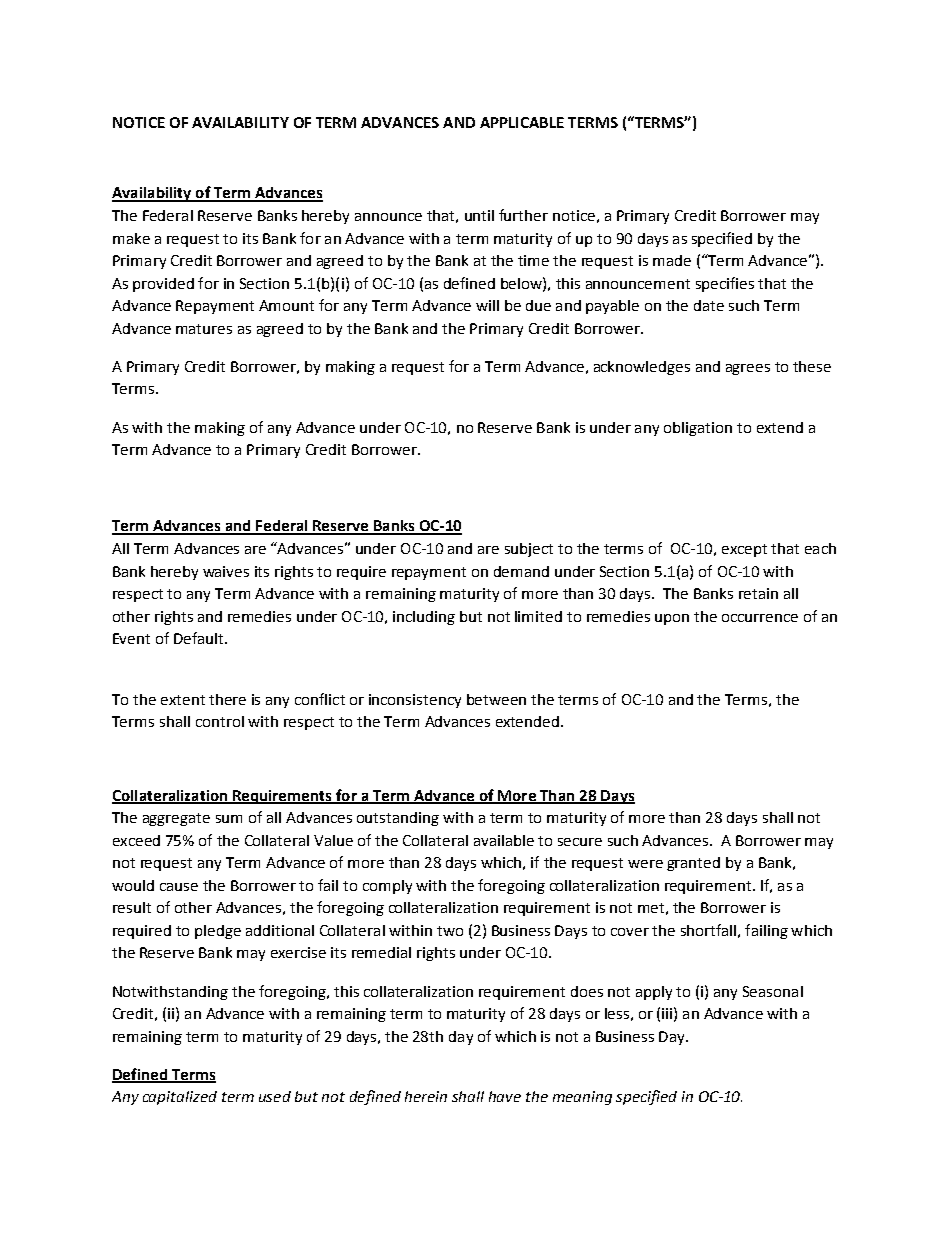 The height and width of the image is (1233, 952). Describe the element at coordinates (672, 260) in the image. I see `made` at that location.
